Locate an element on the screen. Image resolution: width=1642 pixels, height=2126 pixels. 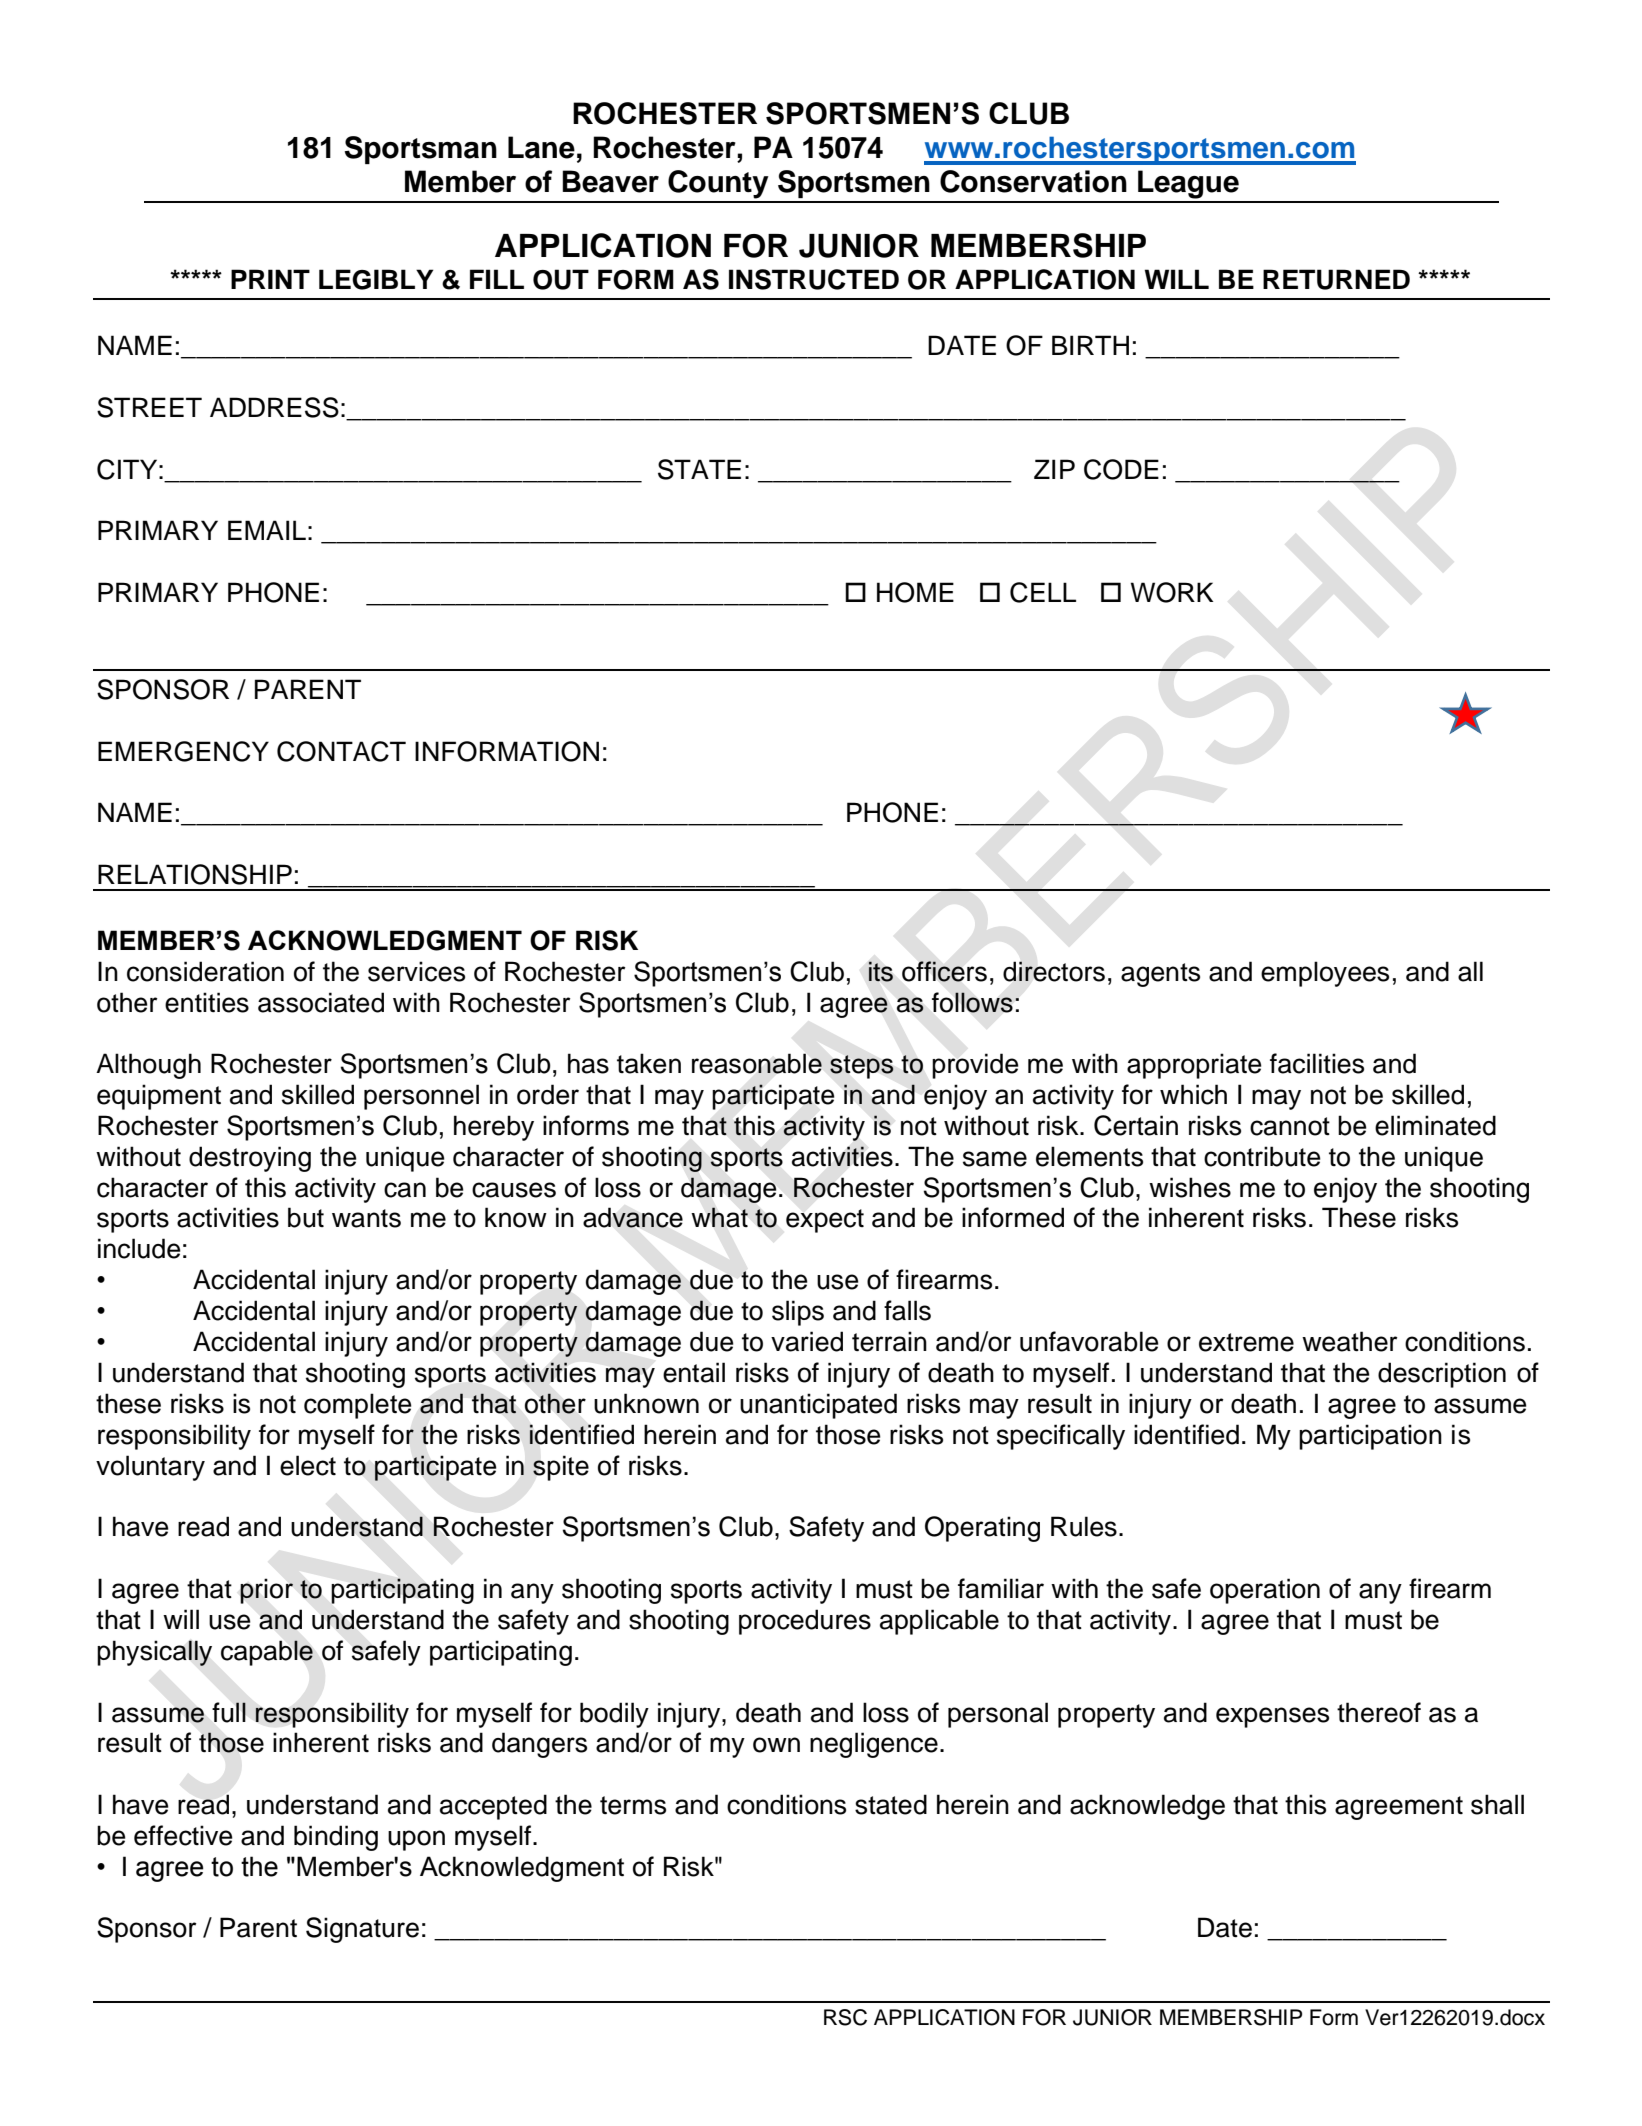
PRINT is located at coordinates (270, 279).
